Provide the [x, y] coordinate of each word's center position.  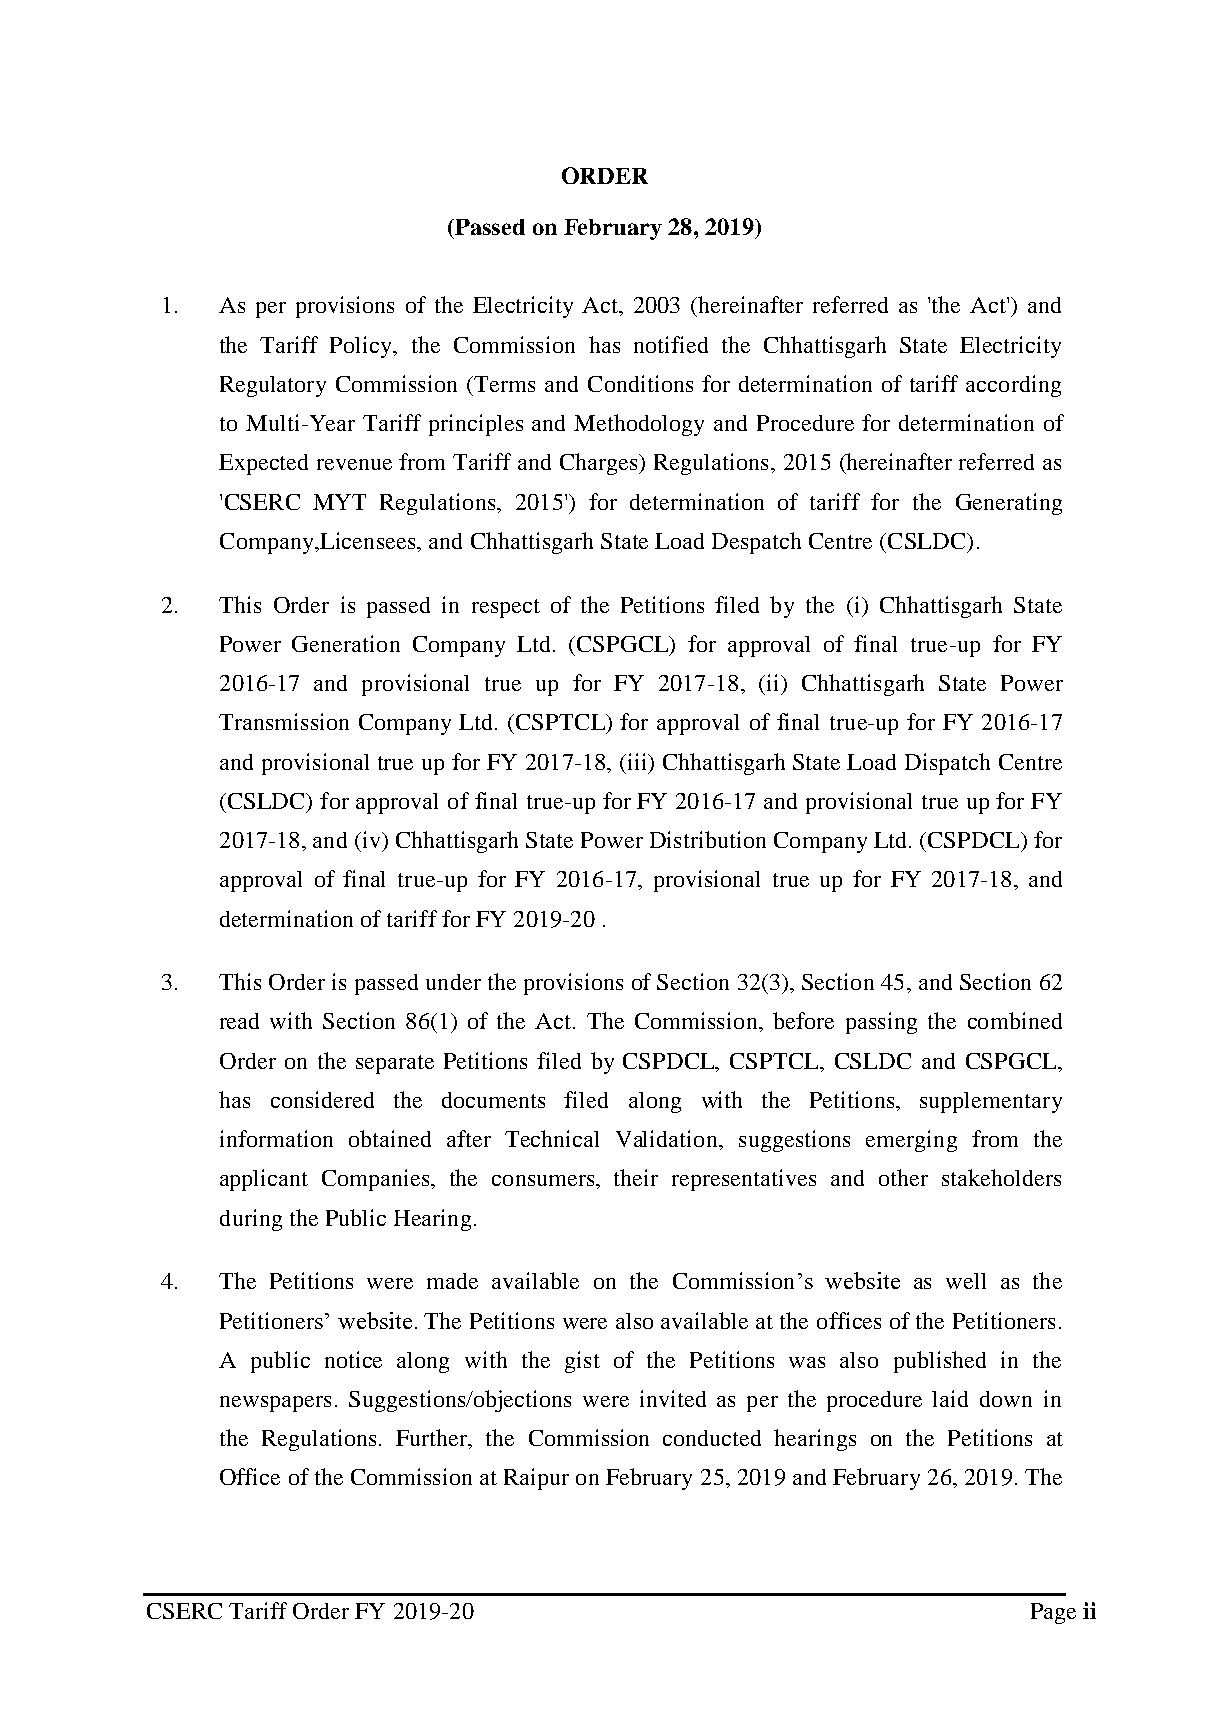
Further [433, 1439]
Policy [362, 347]
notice [353, 1359]
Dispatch [947, 764]
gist [582, 1362]
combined [1015, 1020]
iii [637, 761]
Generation [346, 643]
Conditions [640, 383]
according [1013, 386]
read [239, 1021]
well [966, 1281]
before [803, 1020]
